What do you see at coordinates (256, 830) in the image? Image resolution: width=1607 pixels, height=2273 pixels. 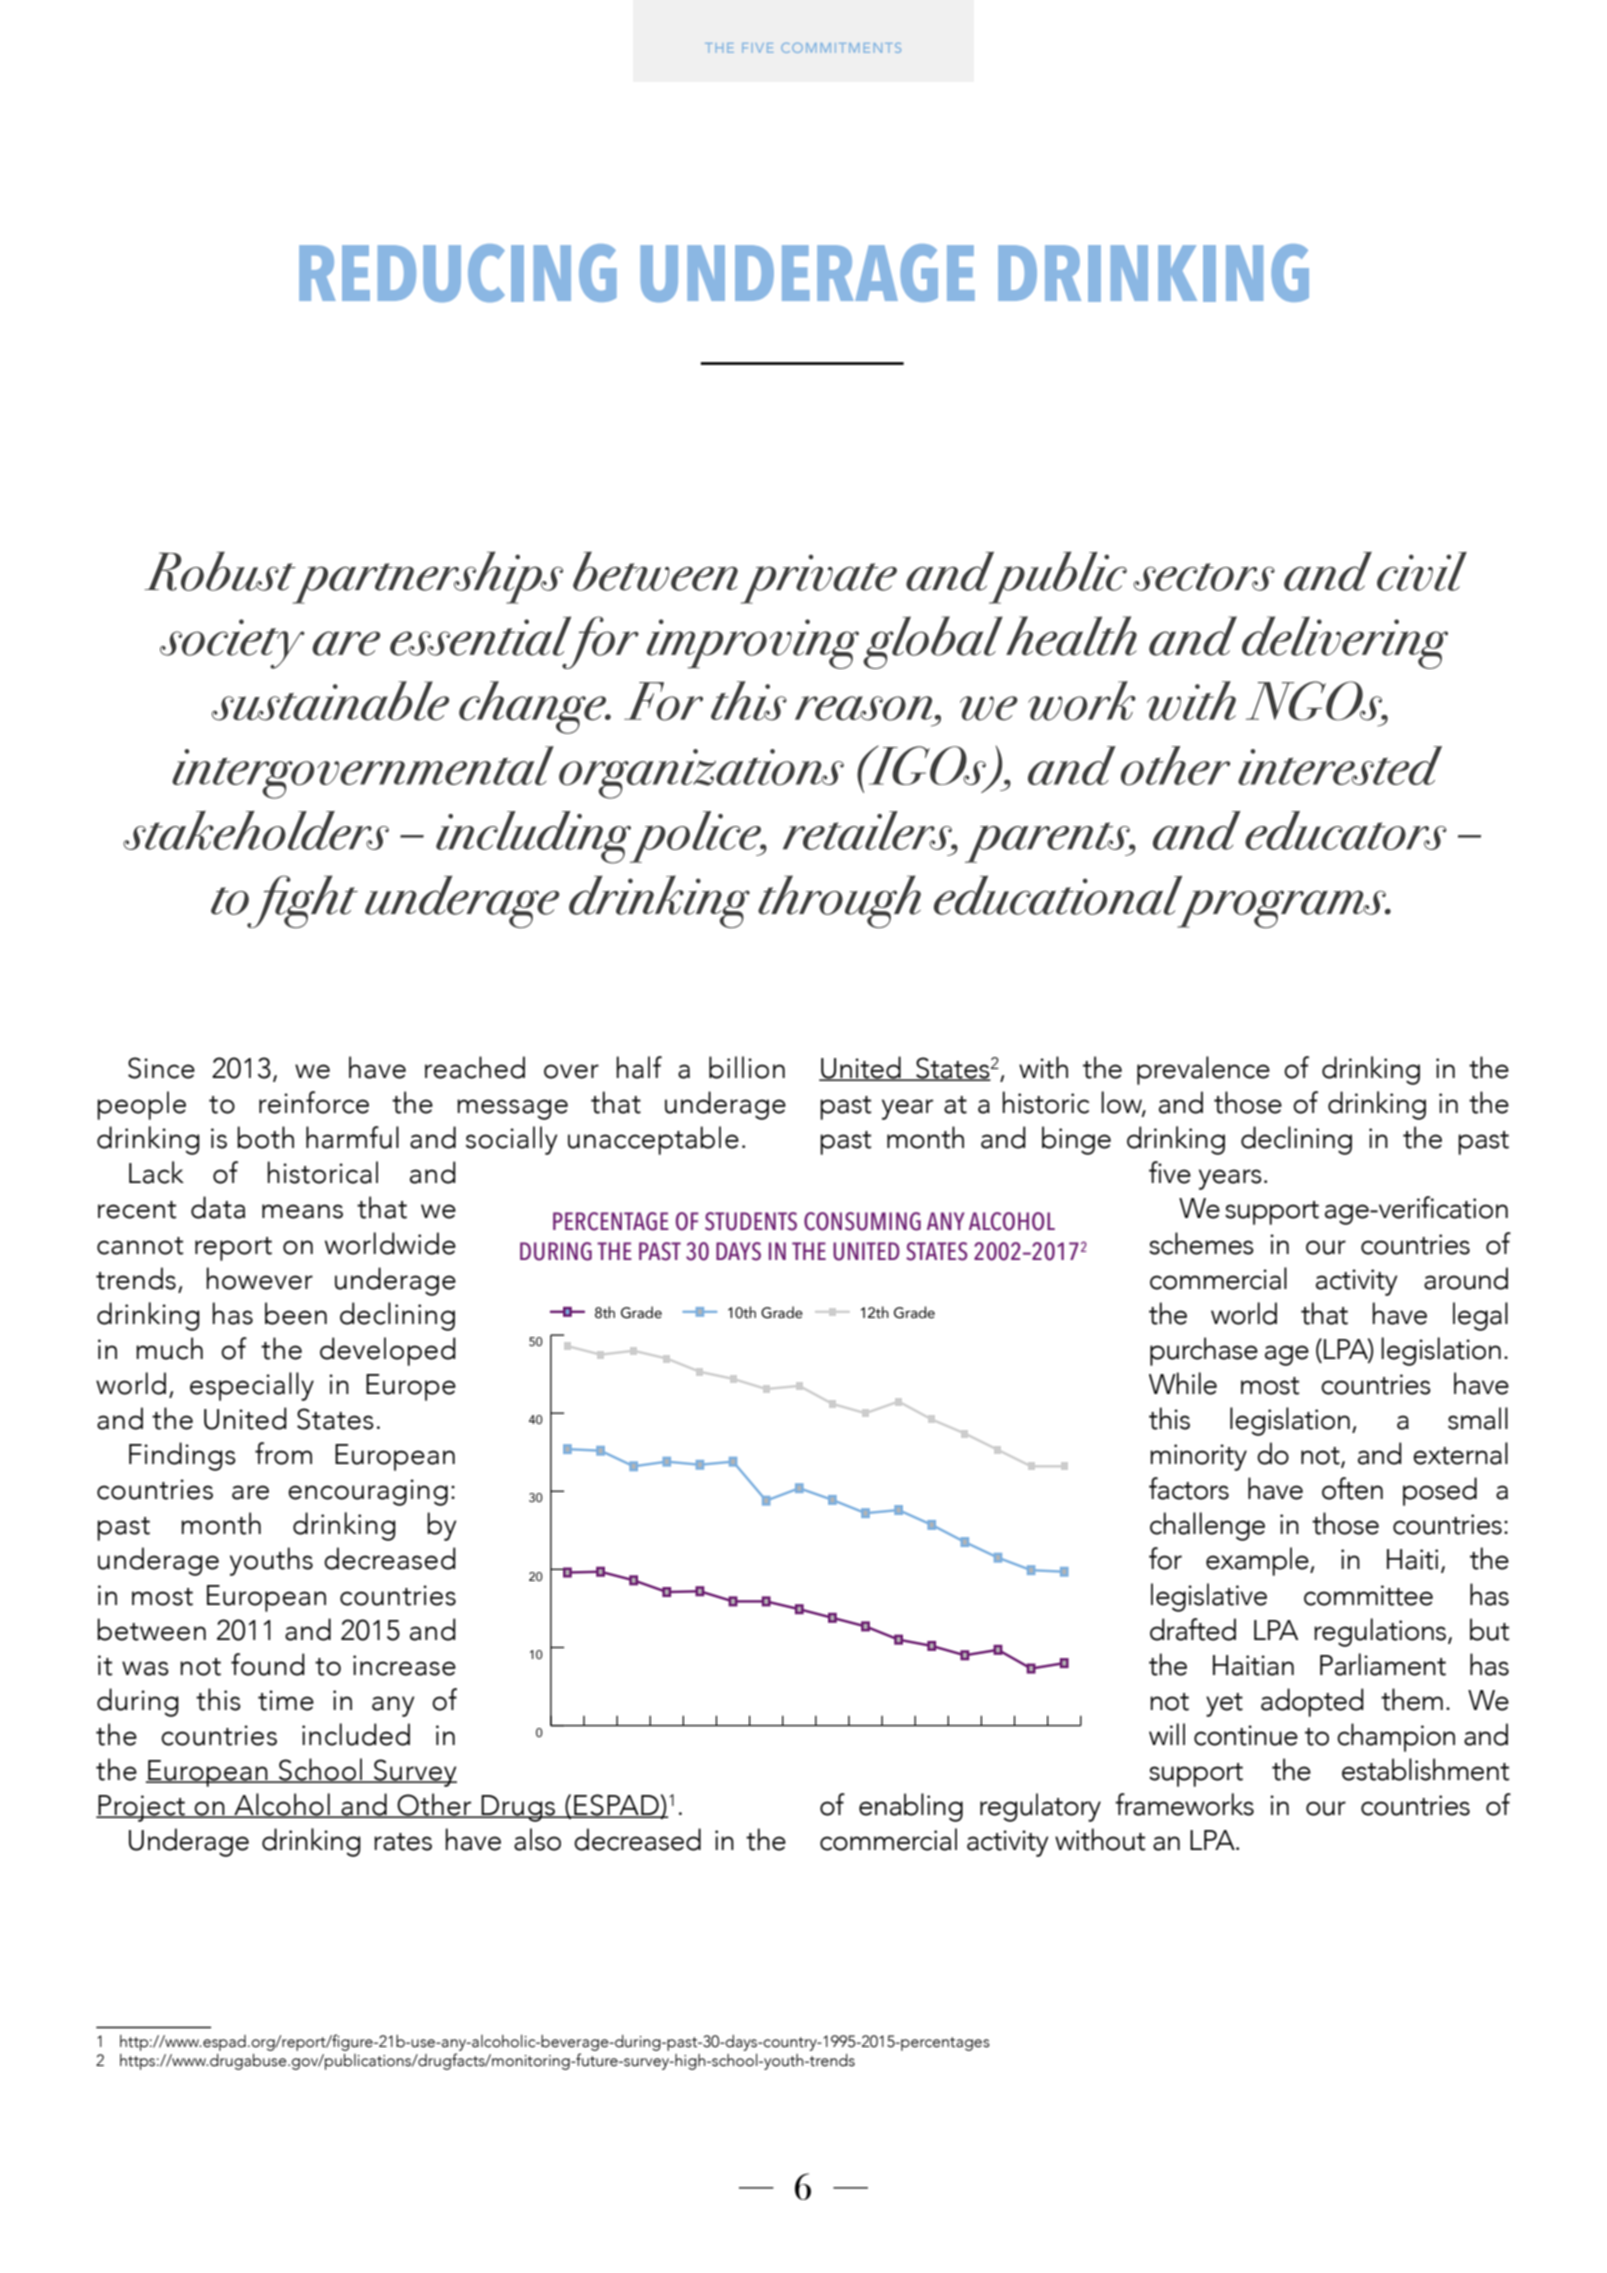 I see `stakeholders` at bounding box center [256, 830].
